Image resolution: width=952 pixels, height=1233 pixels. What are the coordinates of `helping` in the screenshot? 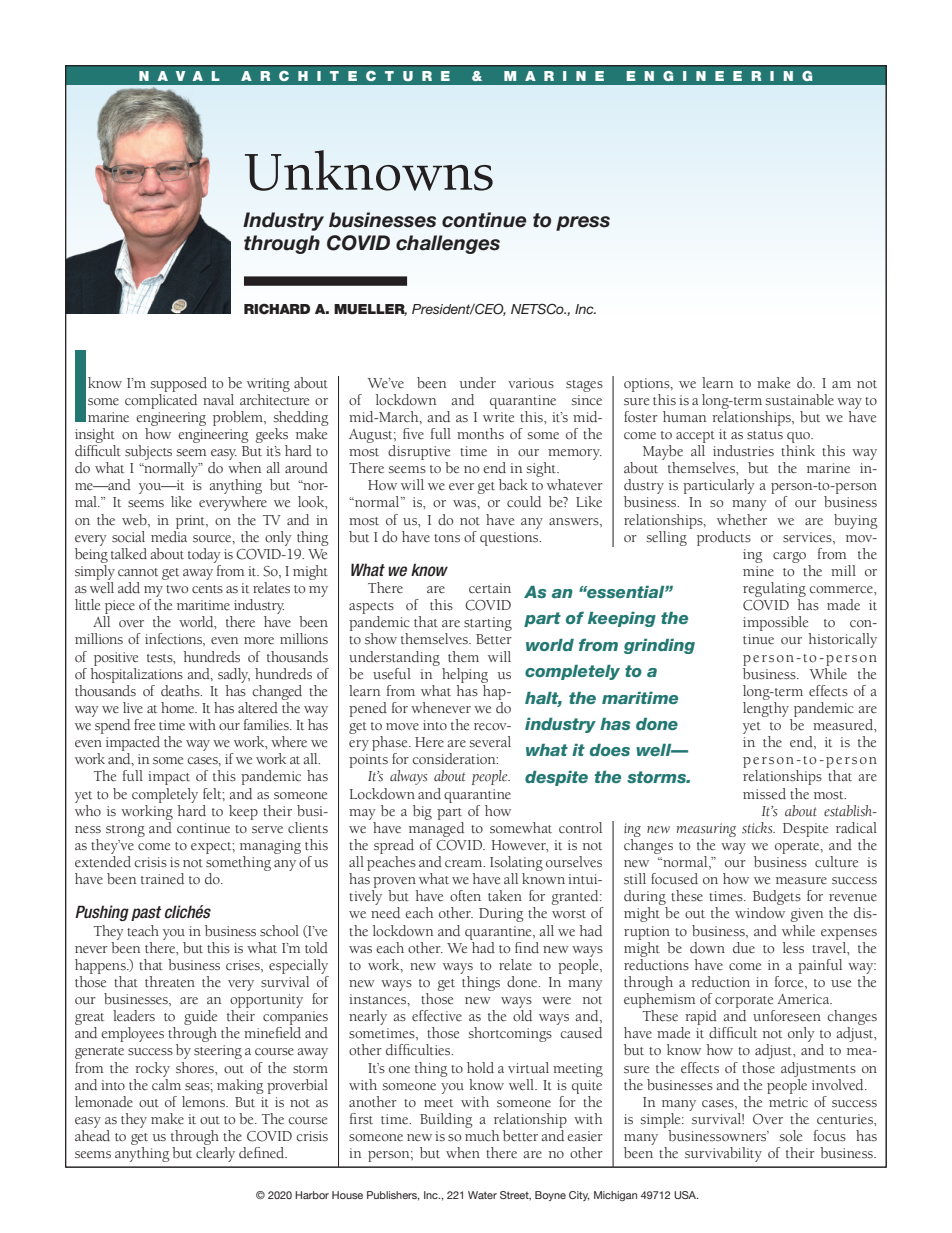 It's located at (465, 675).
